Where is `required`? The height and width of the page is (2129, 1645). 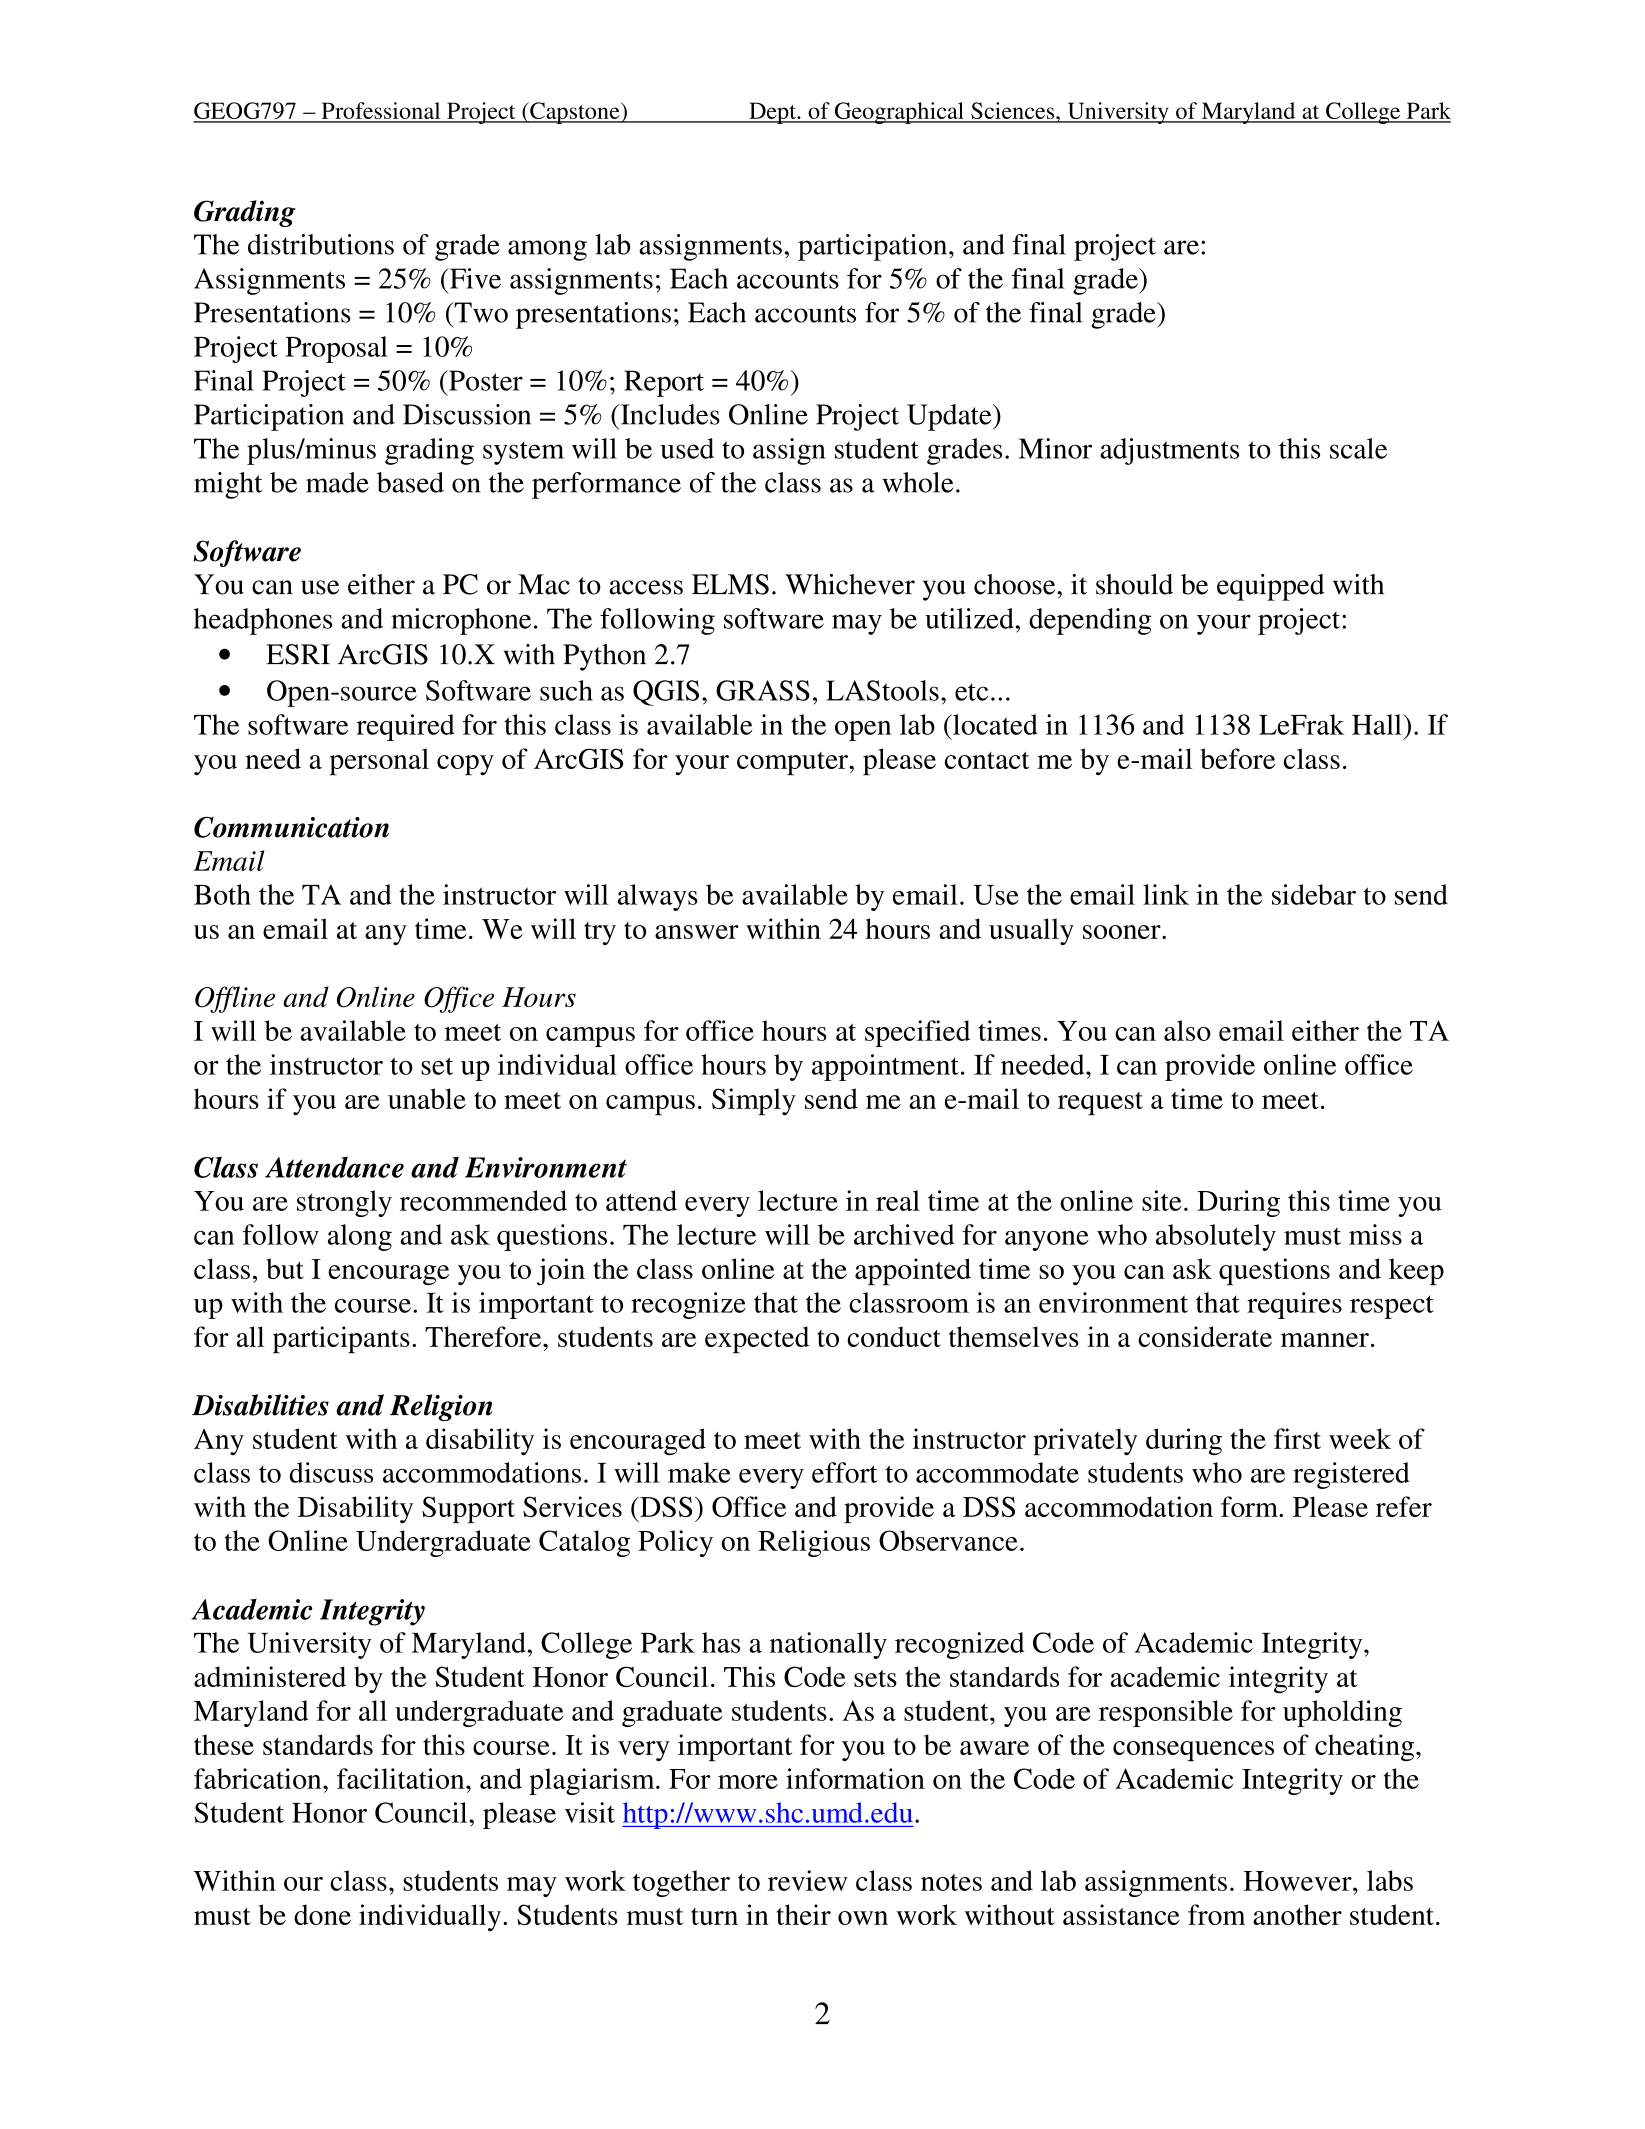 required is located at coordinates (405, 727).
